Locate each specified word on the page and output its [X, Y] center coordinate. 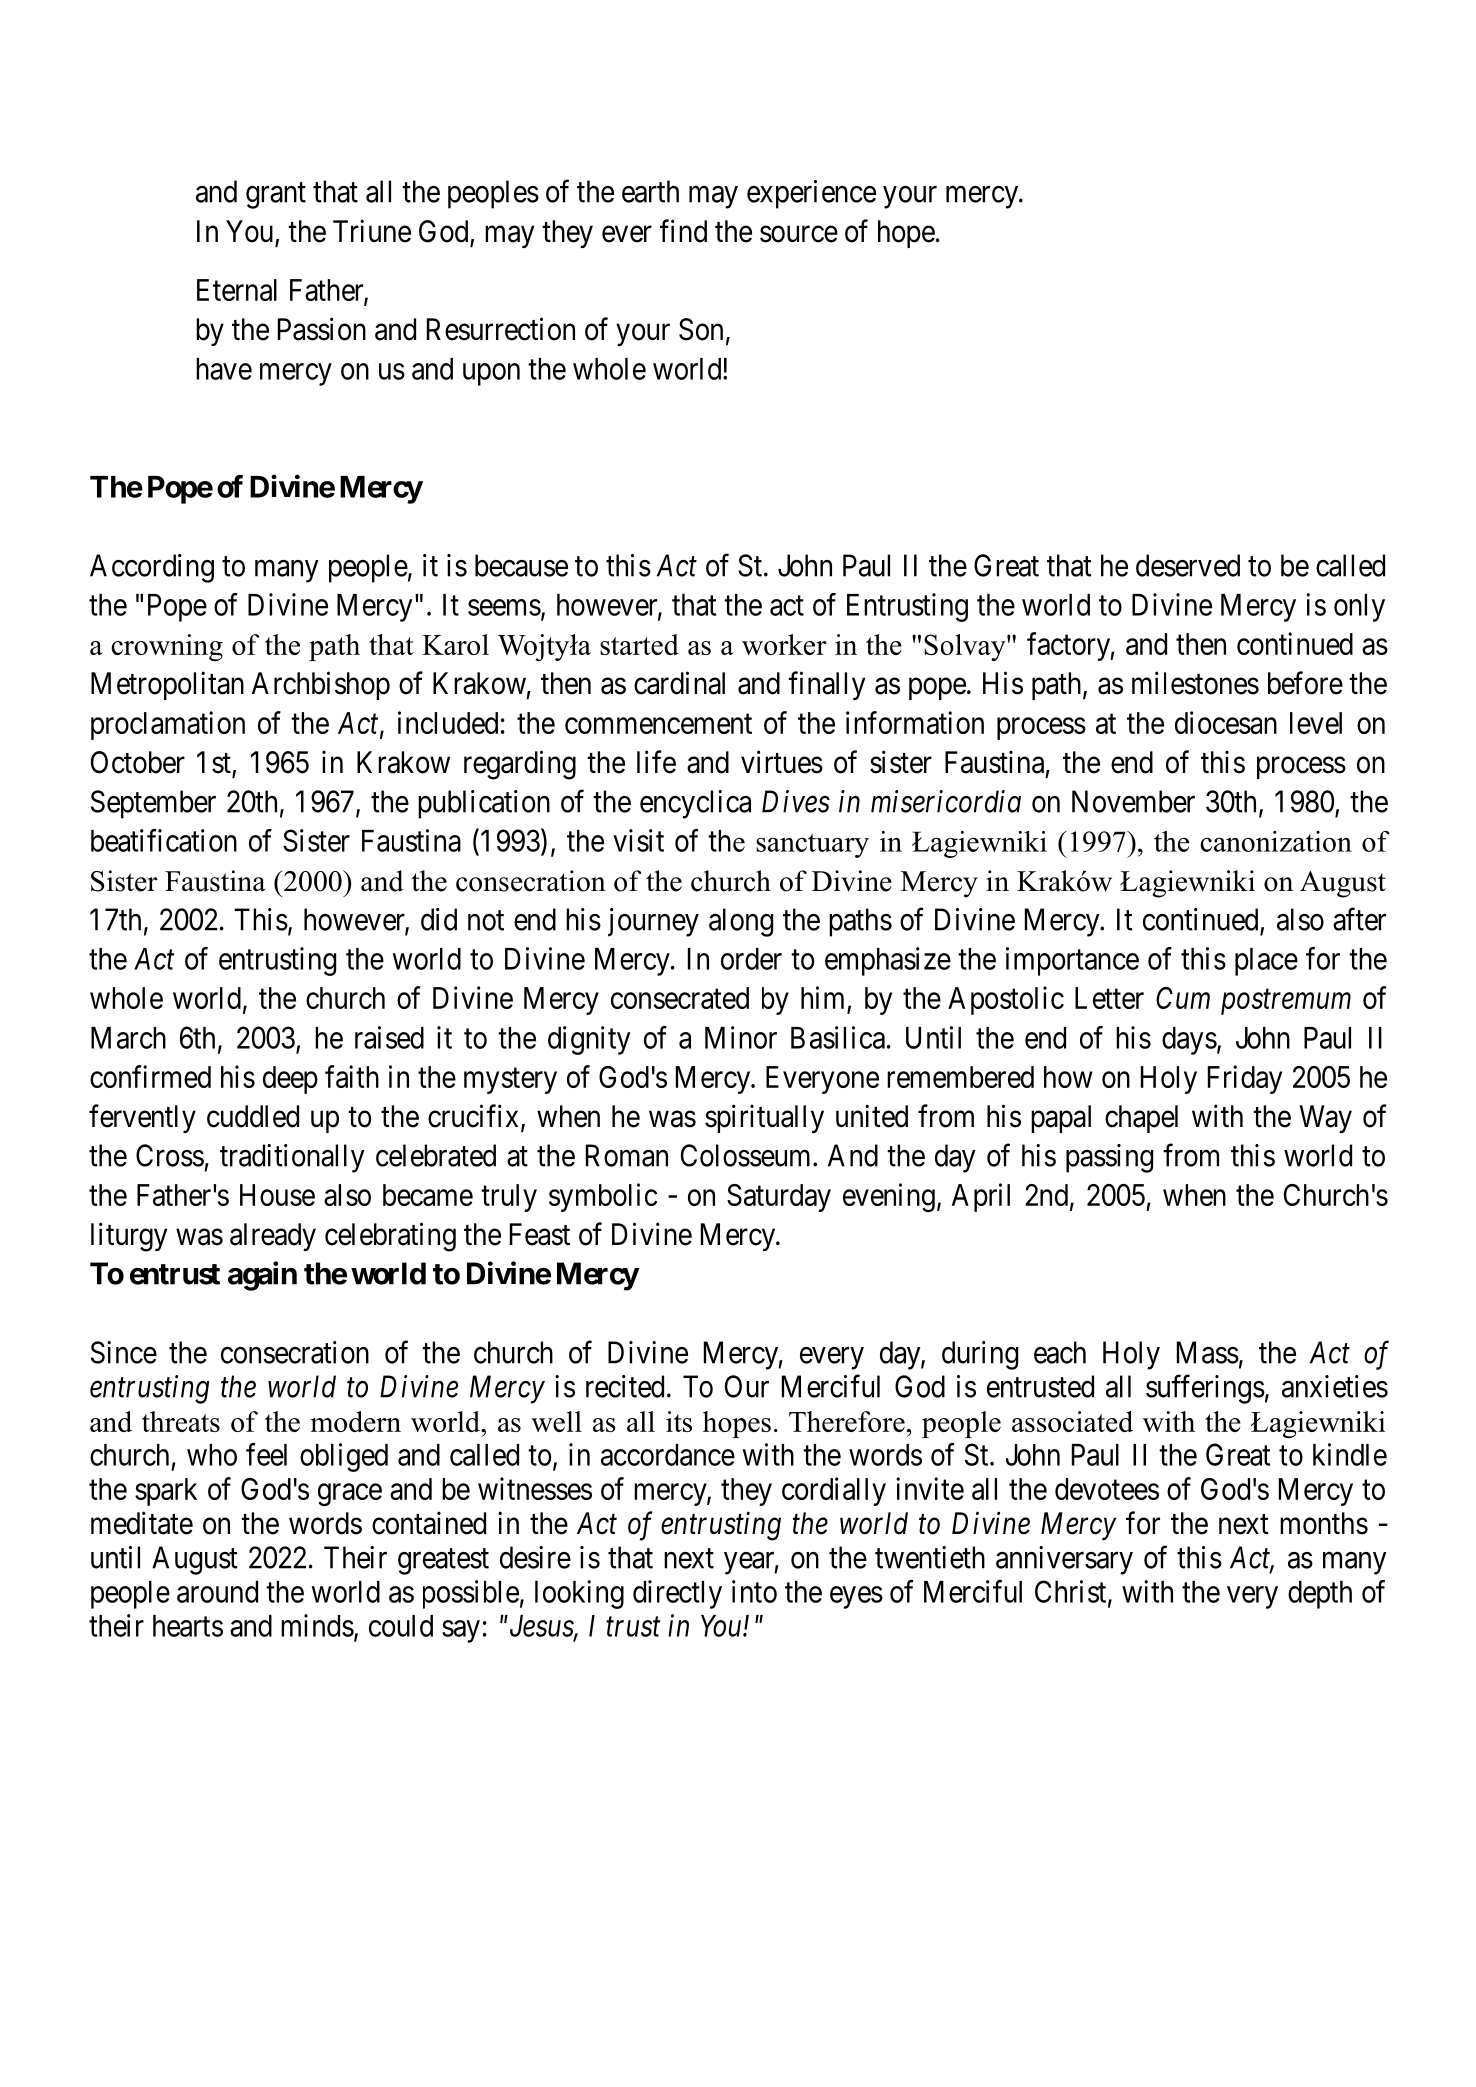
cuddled [253, 1116]
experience [811, 194]
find [683, 231]
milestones [1195, 683]
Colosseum [747, 1155]
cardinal [679, 683]
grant [276, 196]
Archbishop [321, 685]
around [217, 1592]
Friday [1245, 1079]
